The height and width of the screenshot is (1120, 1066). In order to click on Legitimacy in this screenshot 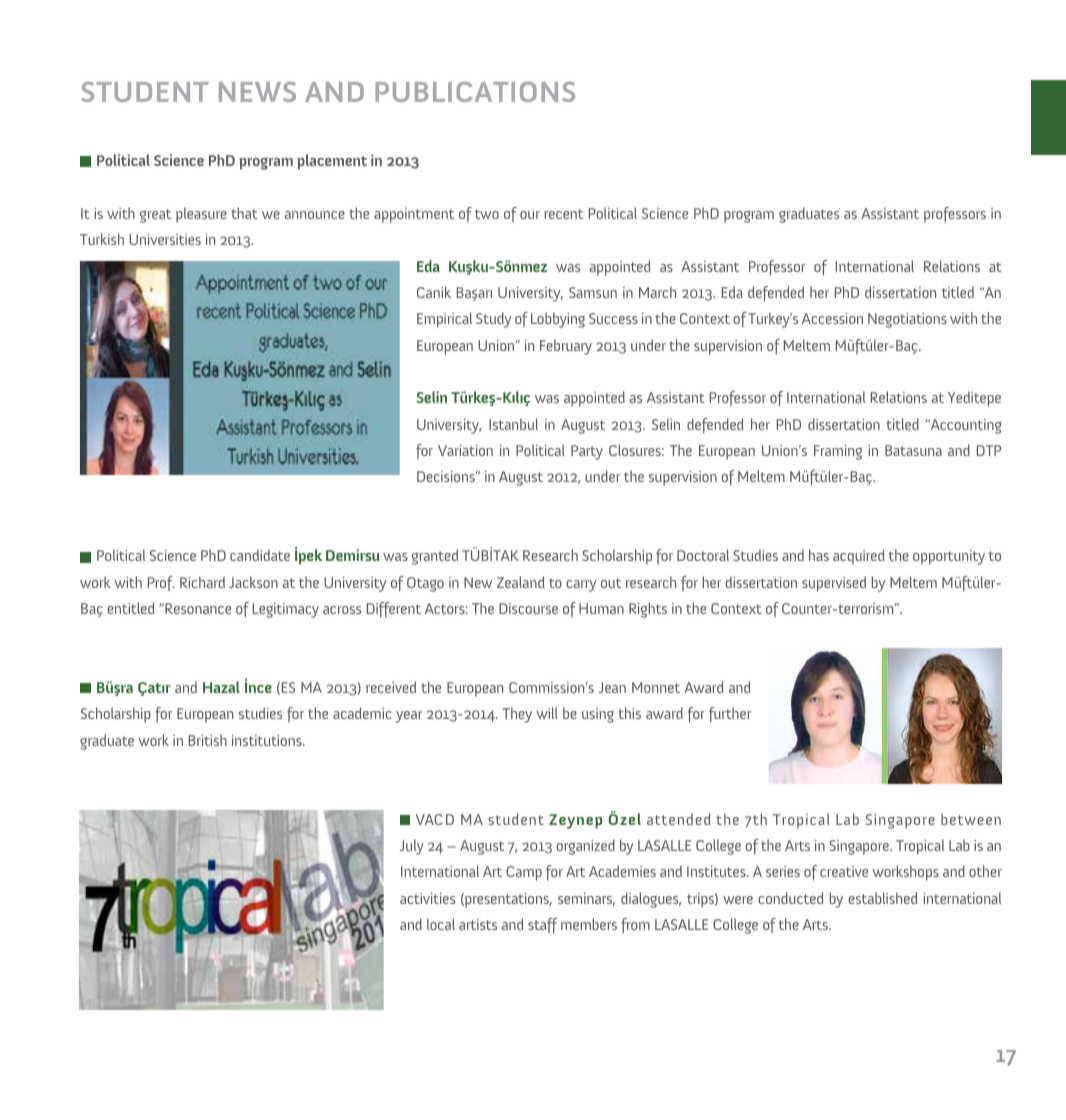, I will do `click(286, 610)`.
